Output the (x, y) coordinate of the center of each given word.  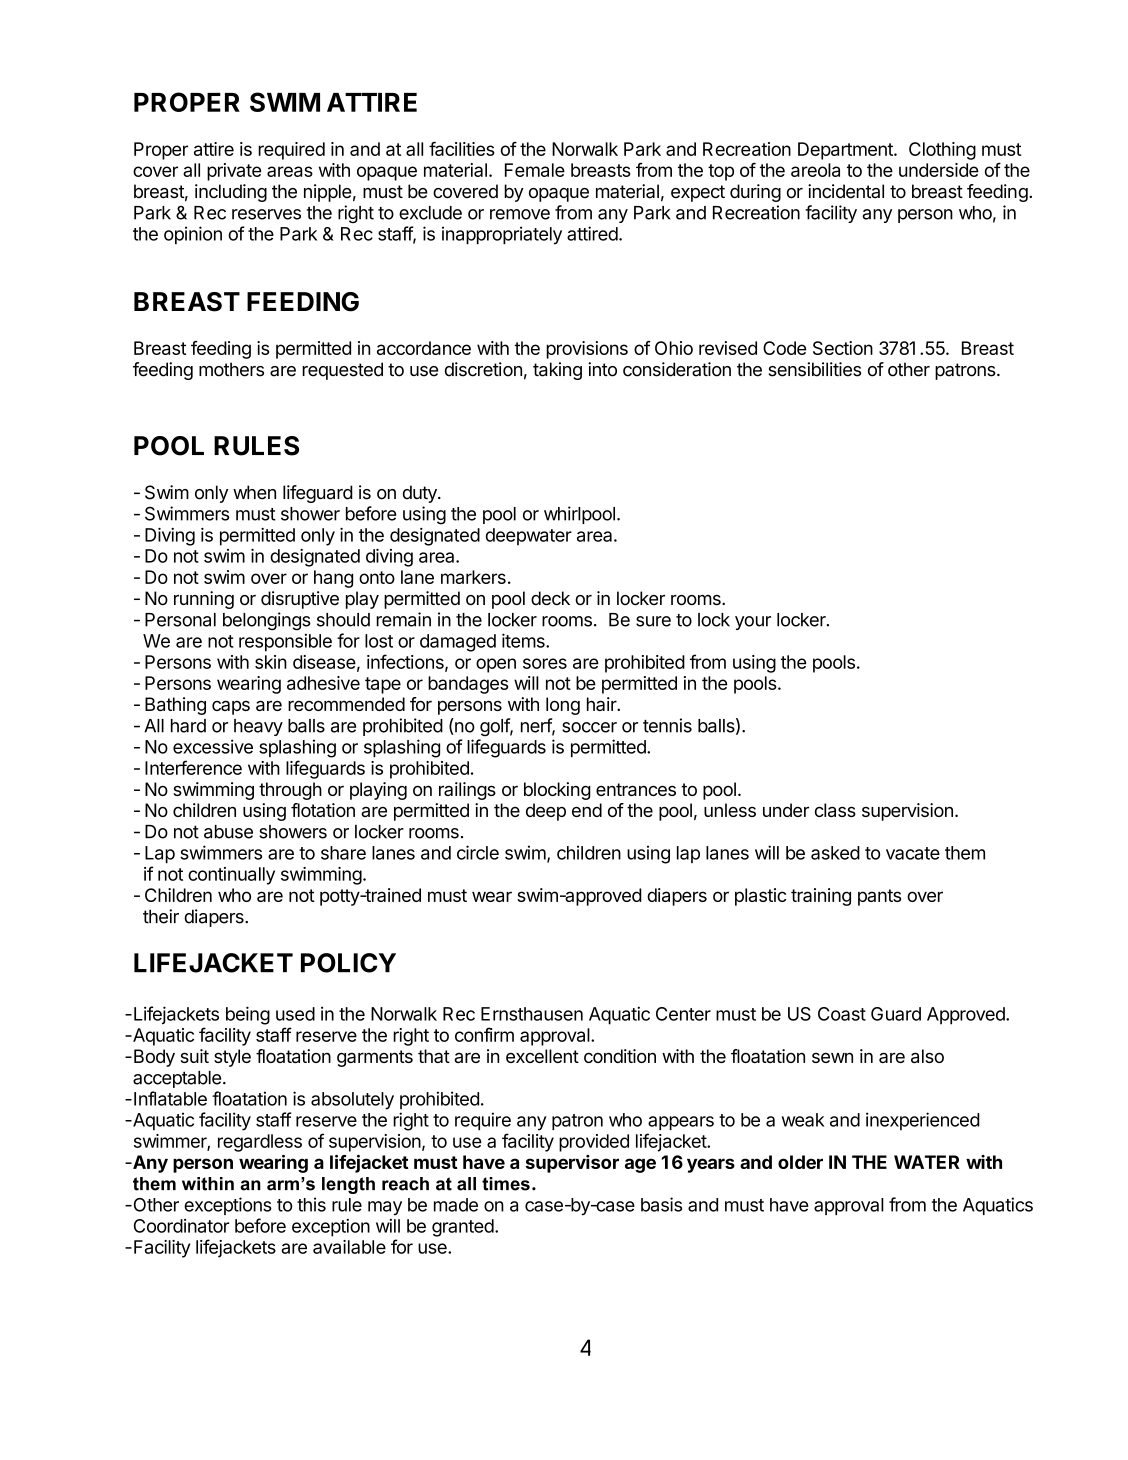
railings (467, 791)
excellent (542, 1056)
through (290, 791)
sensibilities (815, 369)
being (248, 1015)
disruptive (300, 600)
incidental (846, 191)
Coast (842, 1014)
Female (535, 170)
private (234, 172)
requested (342, 371)
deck (550, 598)
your (753, 623)
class (835, 810)
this (311, 1204)
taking (557, 371)
